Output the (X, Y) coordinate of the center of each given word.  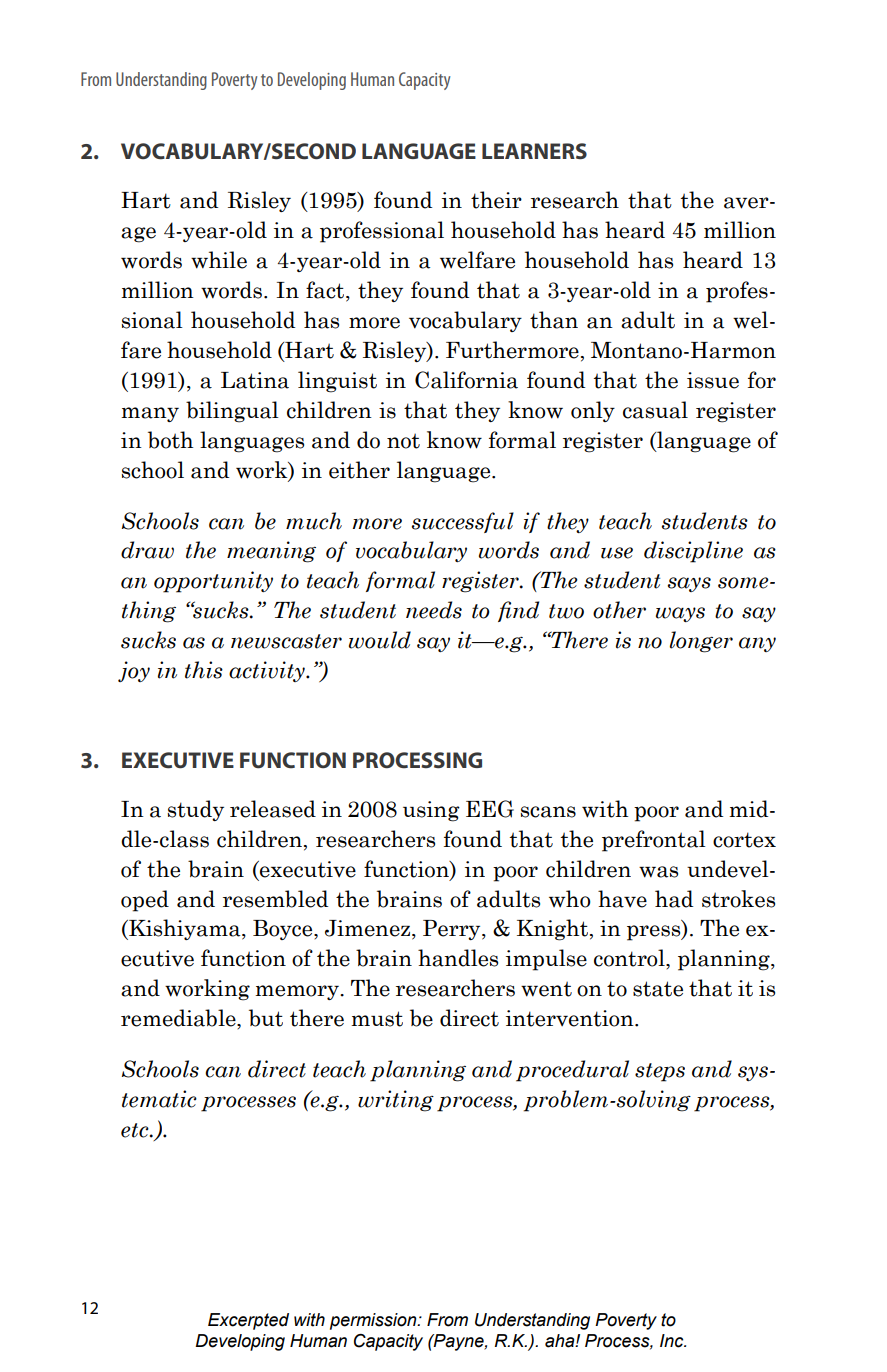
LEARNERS (534, 151)
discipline (693, 552)
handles (458, 958)
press (655, 933)
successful (463, 522)
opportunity (213, 582)
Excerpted (248, 1321)
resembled (275, 899)
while (219, 260)
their (496, 200)
